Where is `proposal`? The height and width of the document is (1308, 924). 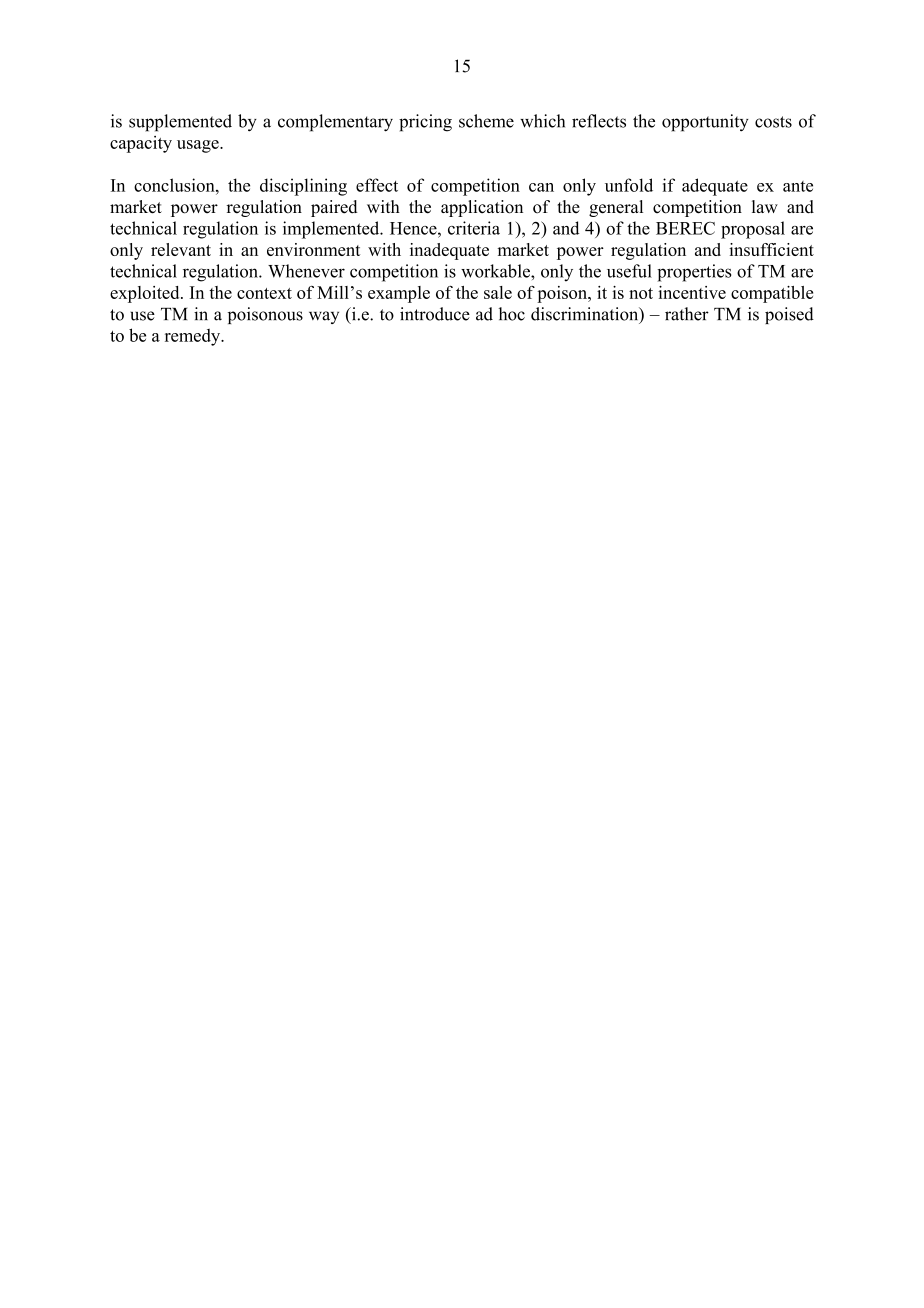 proposal is located at coordinates (753, 230).
